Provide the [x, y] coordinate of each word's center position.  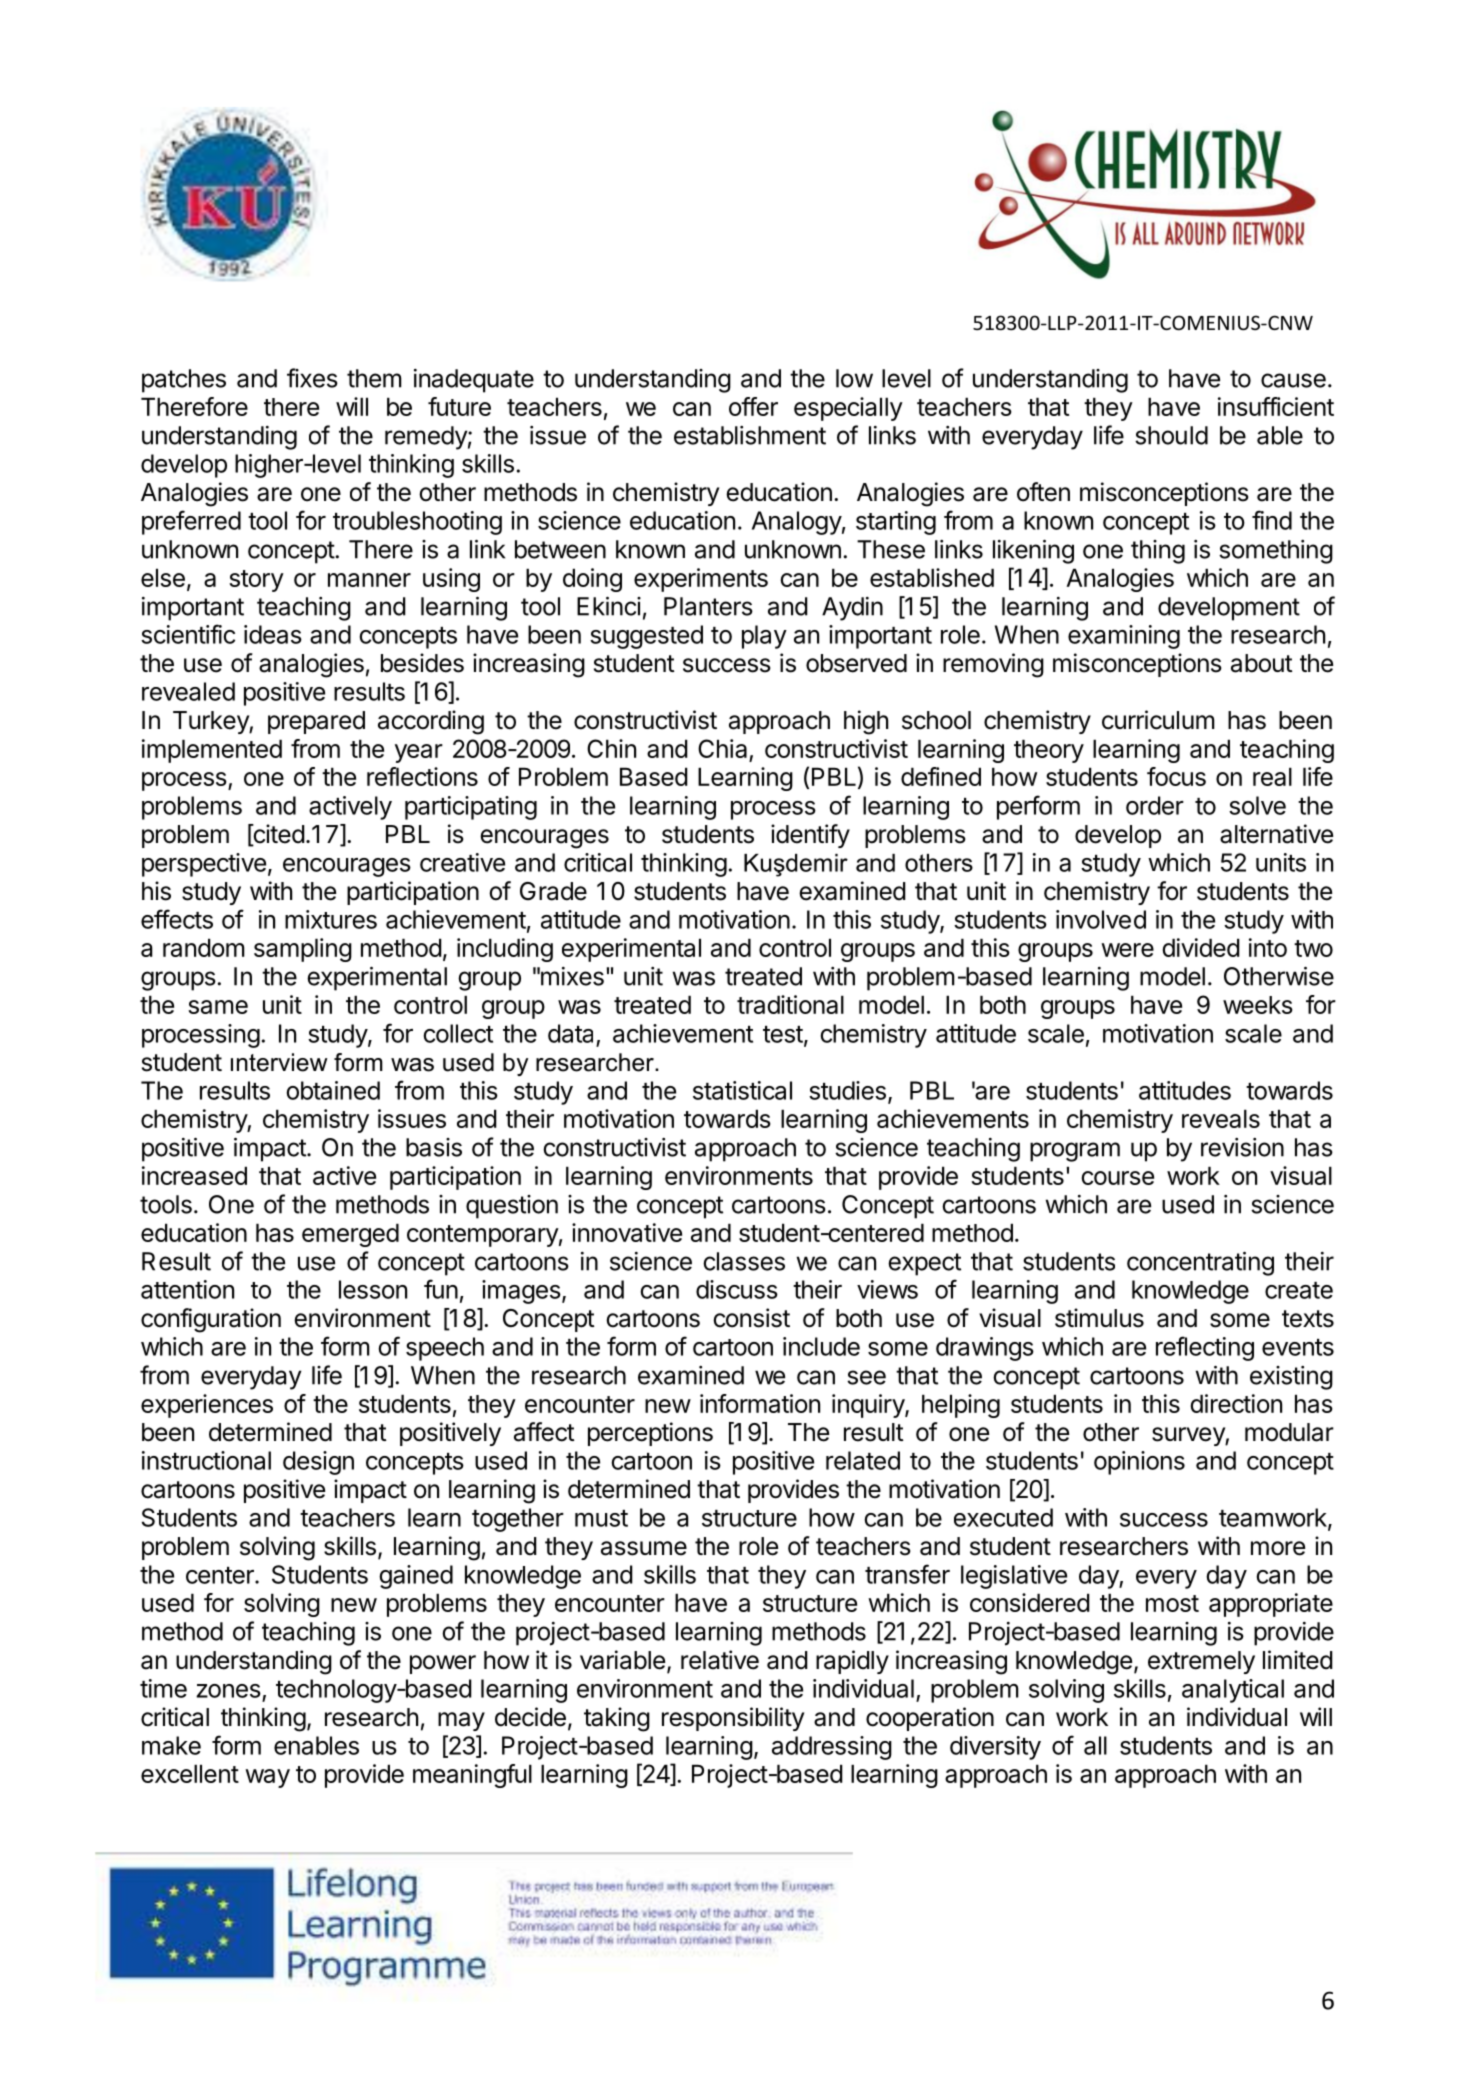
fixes [312, 378]
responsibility [733, 1719]
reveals [1221, 1118]
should [1171, 435]
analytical [1233, 1691]
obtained [333, 1090]
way [267, 1778]
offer [753, 406]
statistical [742, 1090]
